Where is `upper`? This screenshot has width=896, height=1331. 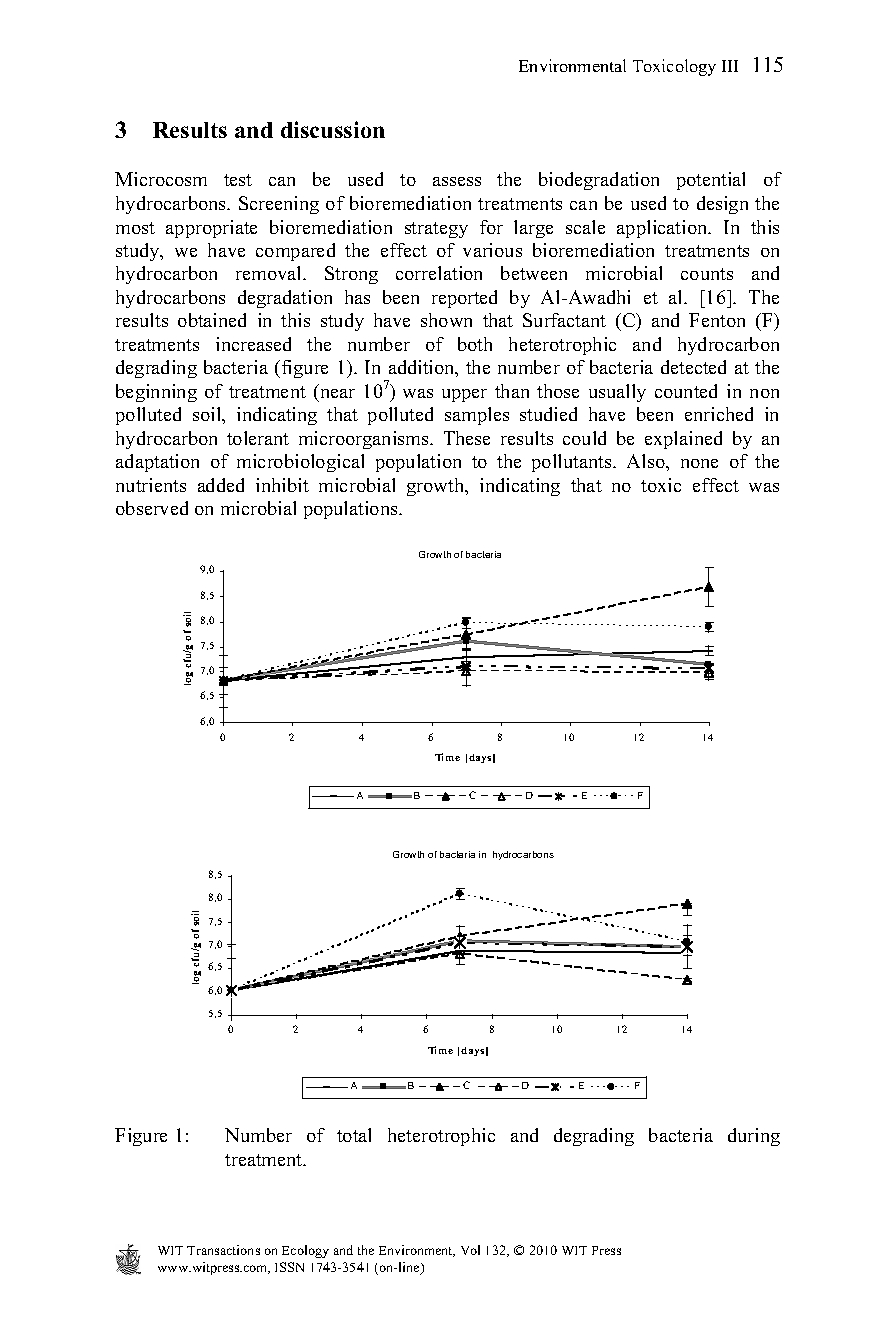
upper is located at coordinates (464, 395).
